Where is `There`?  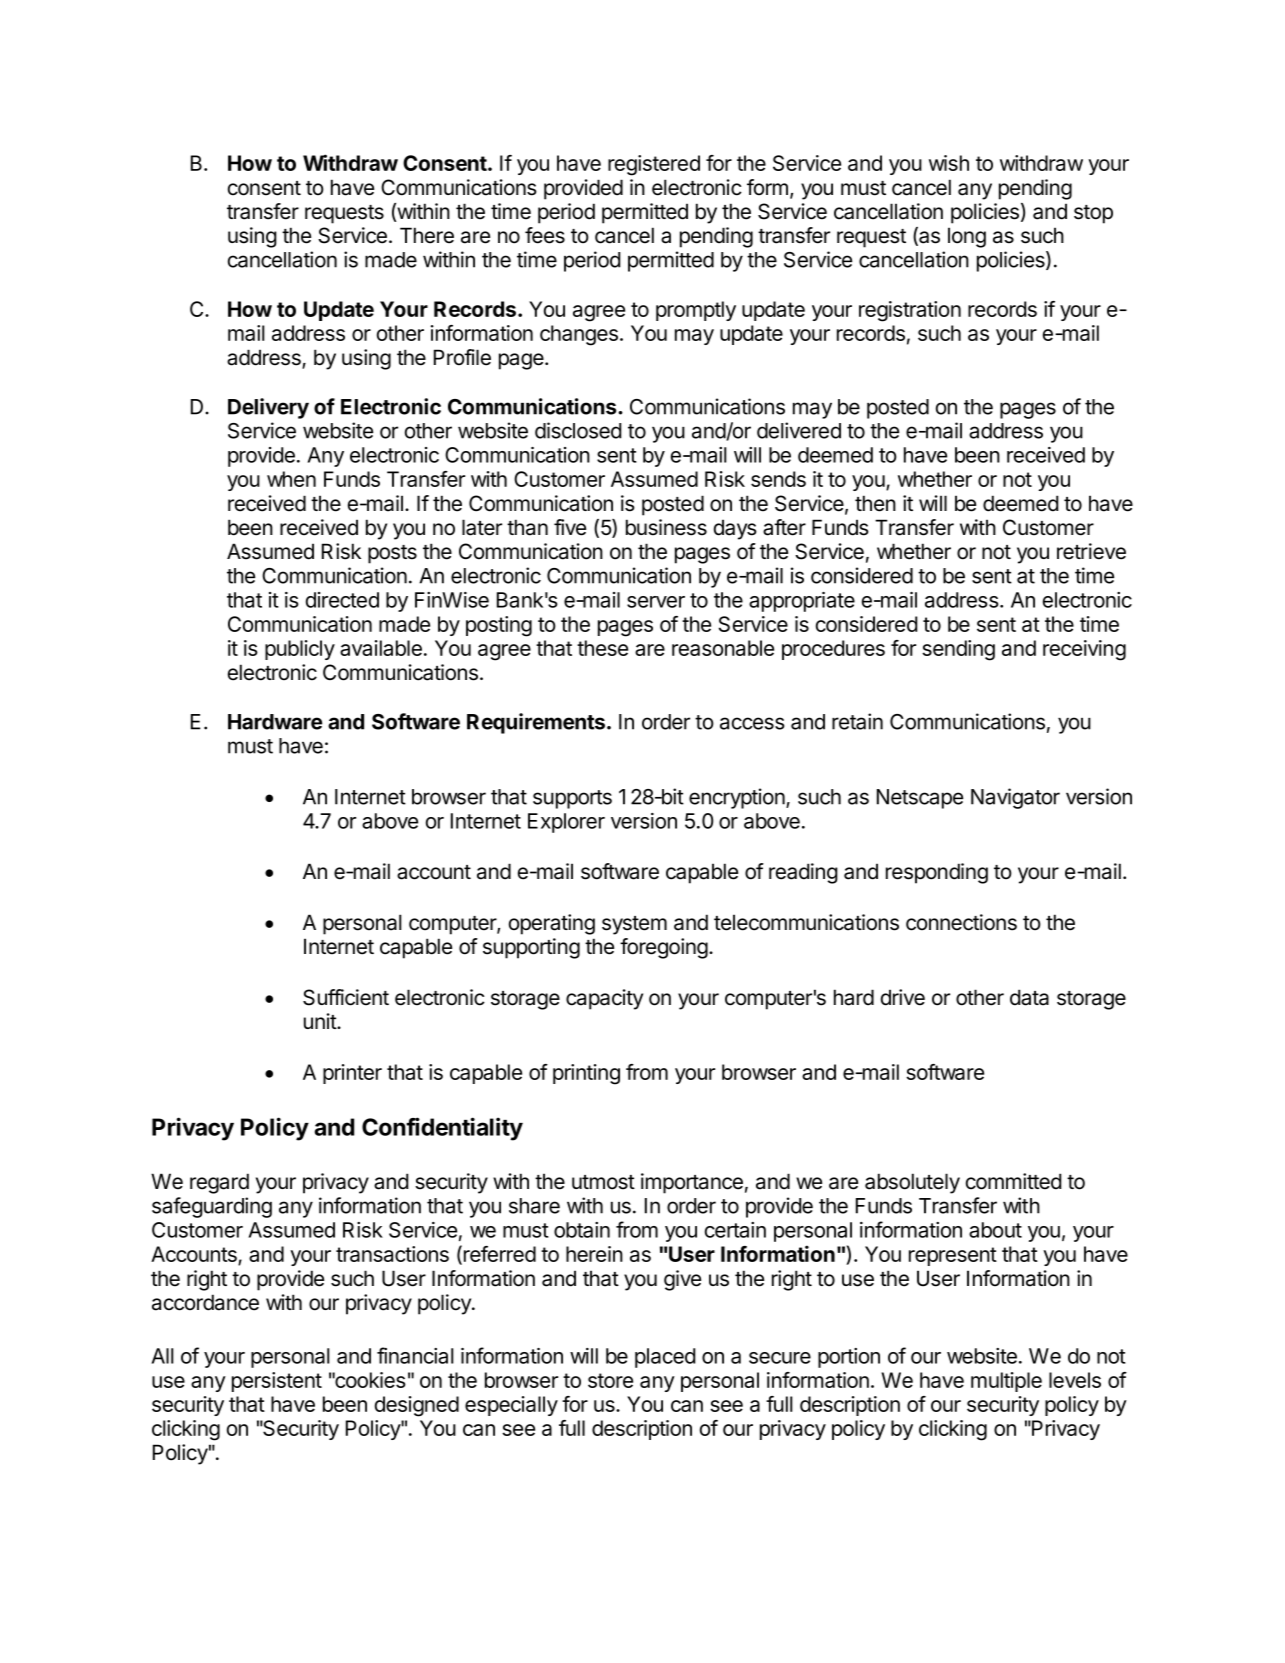 There is located at coordinates (427, 235).
